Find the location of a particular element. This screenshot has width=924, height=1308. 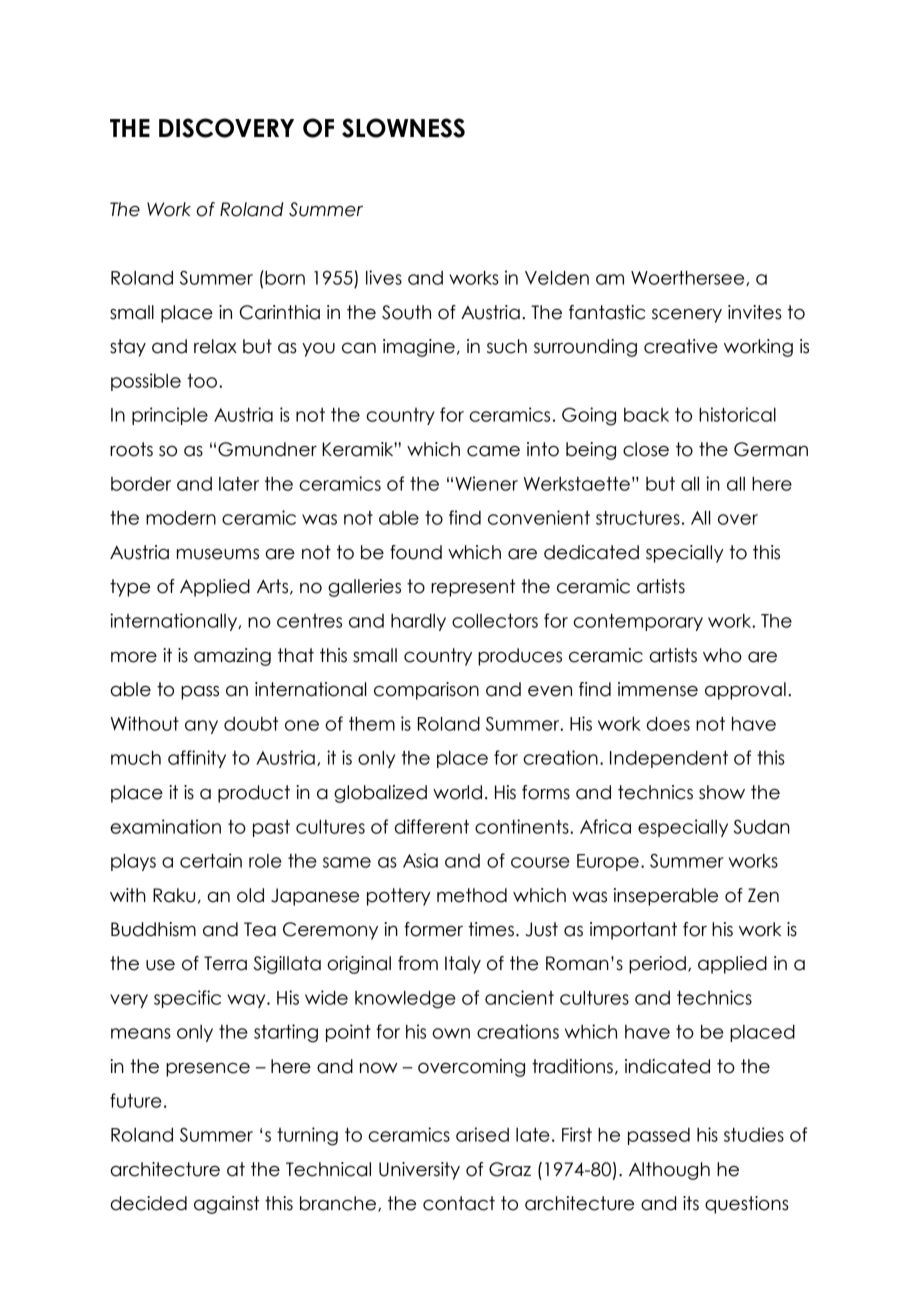

structures is located at coordinates (638, 518).
